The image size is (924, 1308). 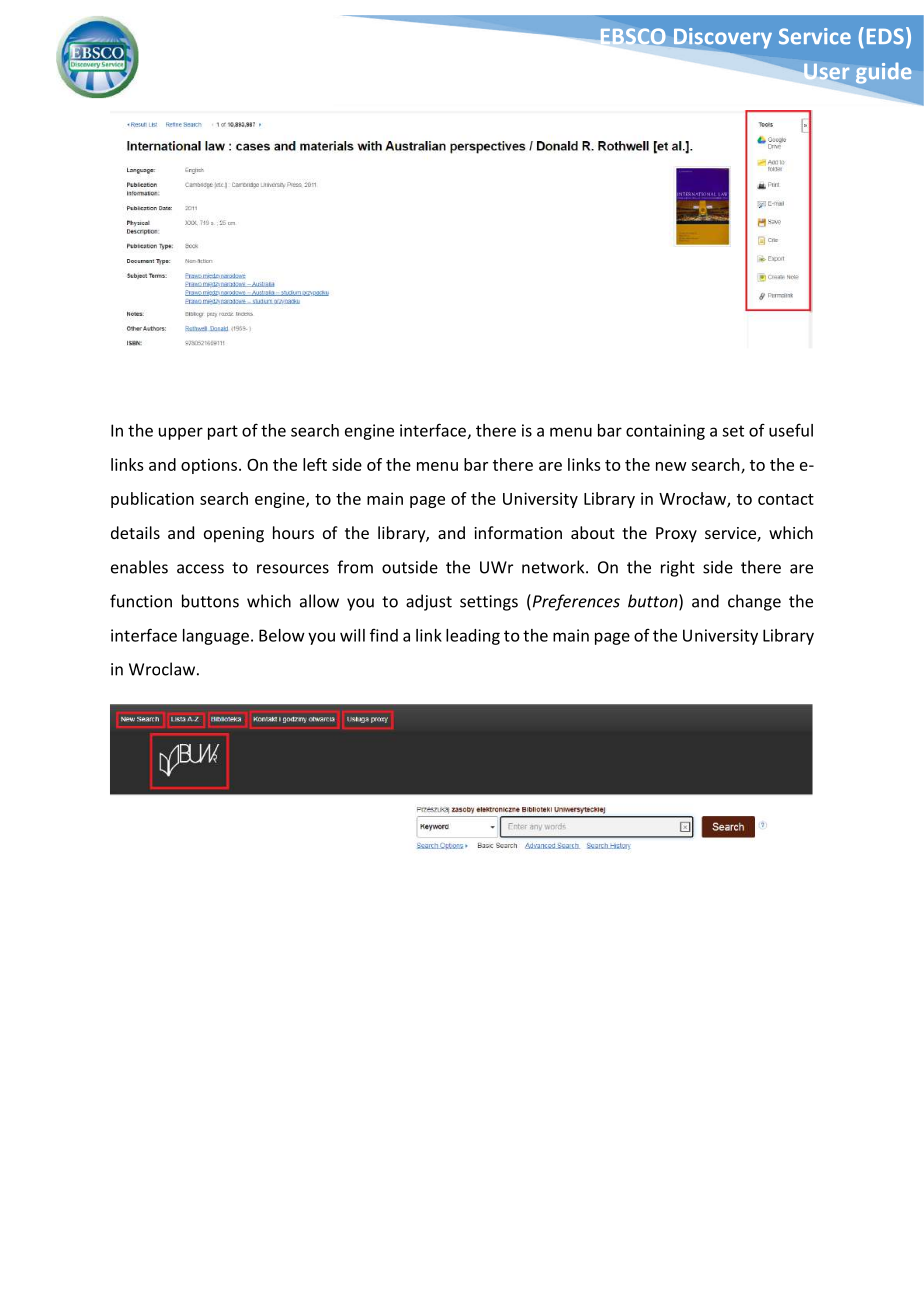 What do you see at coordinates (884, 73) in the screenshot?
I see `guide` at bounding box center [884, 73].
